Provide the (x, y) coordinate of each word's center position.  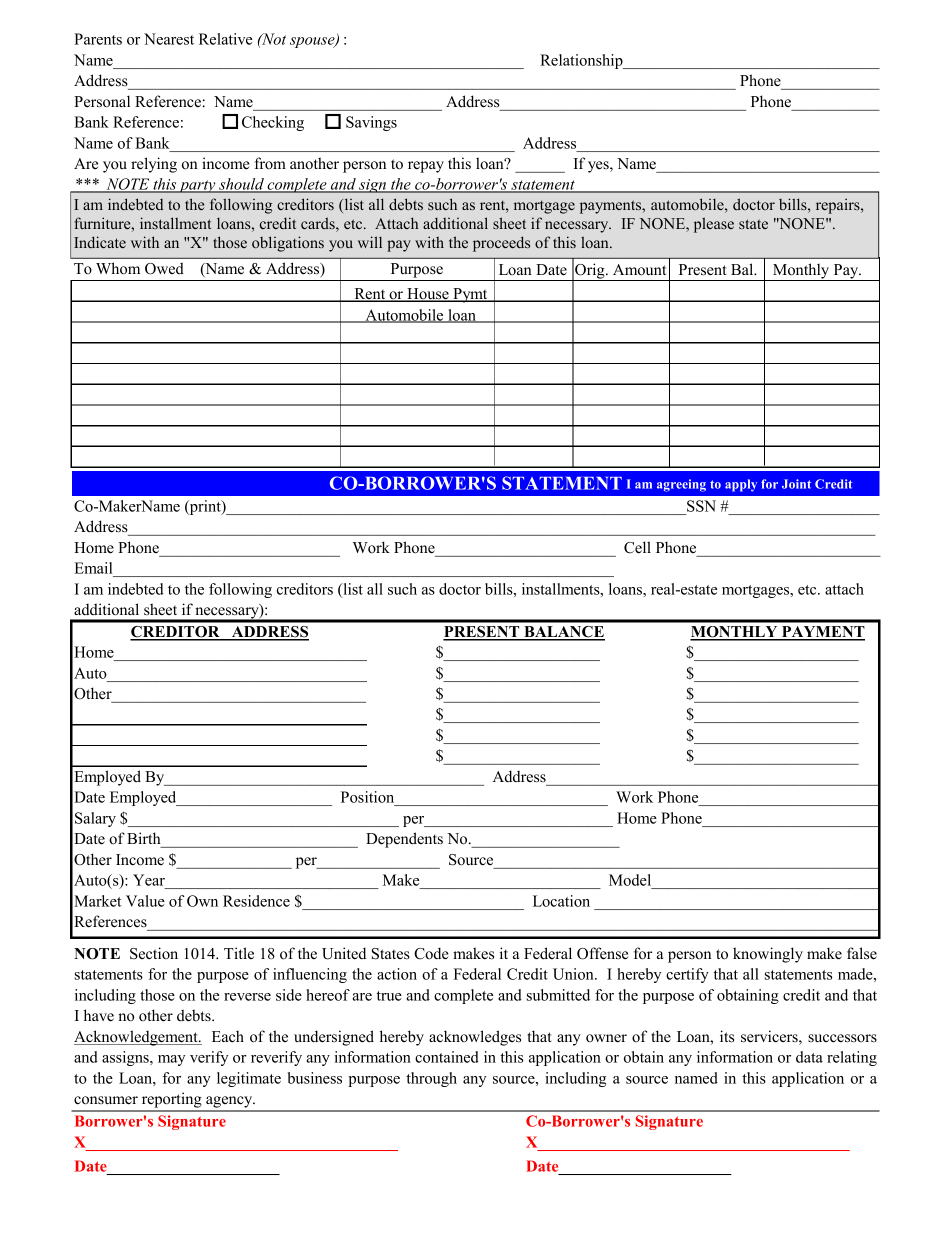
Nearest (169, 39)
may (171, 1060)
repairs (839, 206)
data (809, 1057)
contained (447, 1057)
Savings (371, 123)
